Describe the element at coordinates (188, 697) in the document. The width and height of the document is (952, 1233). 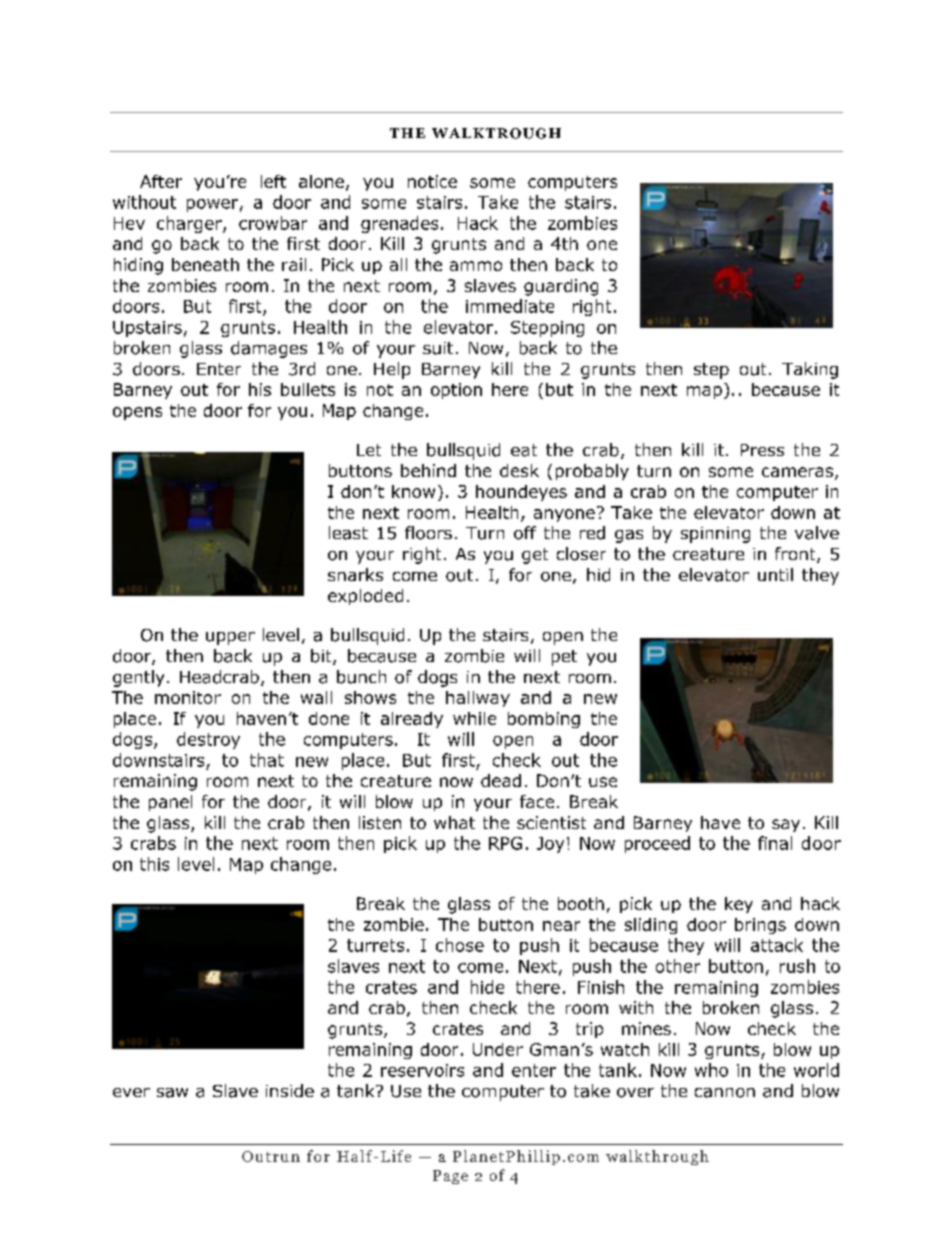
I see `monitor` at that location.
